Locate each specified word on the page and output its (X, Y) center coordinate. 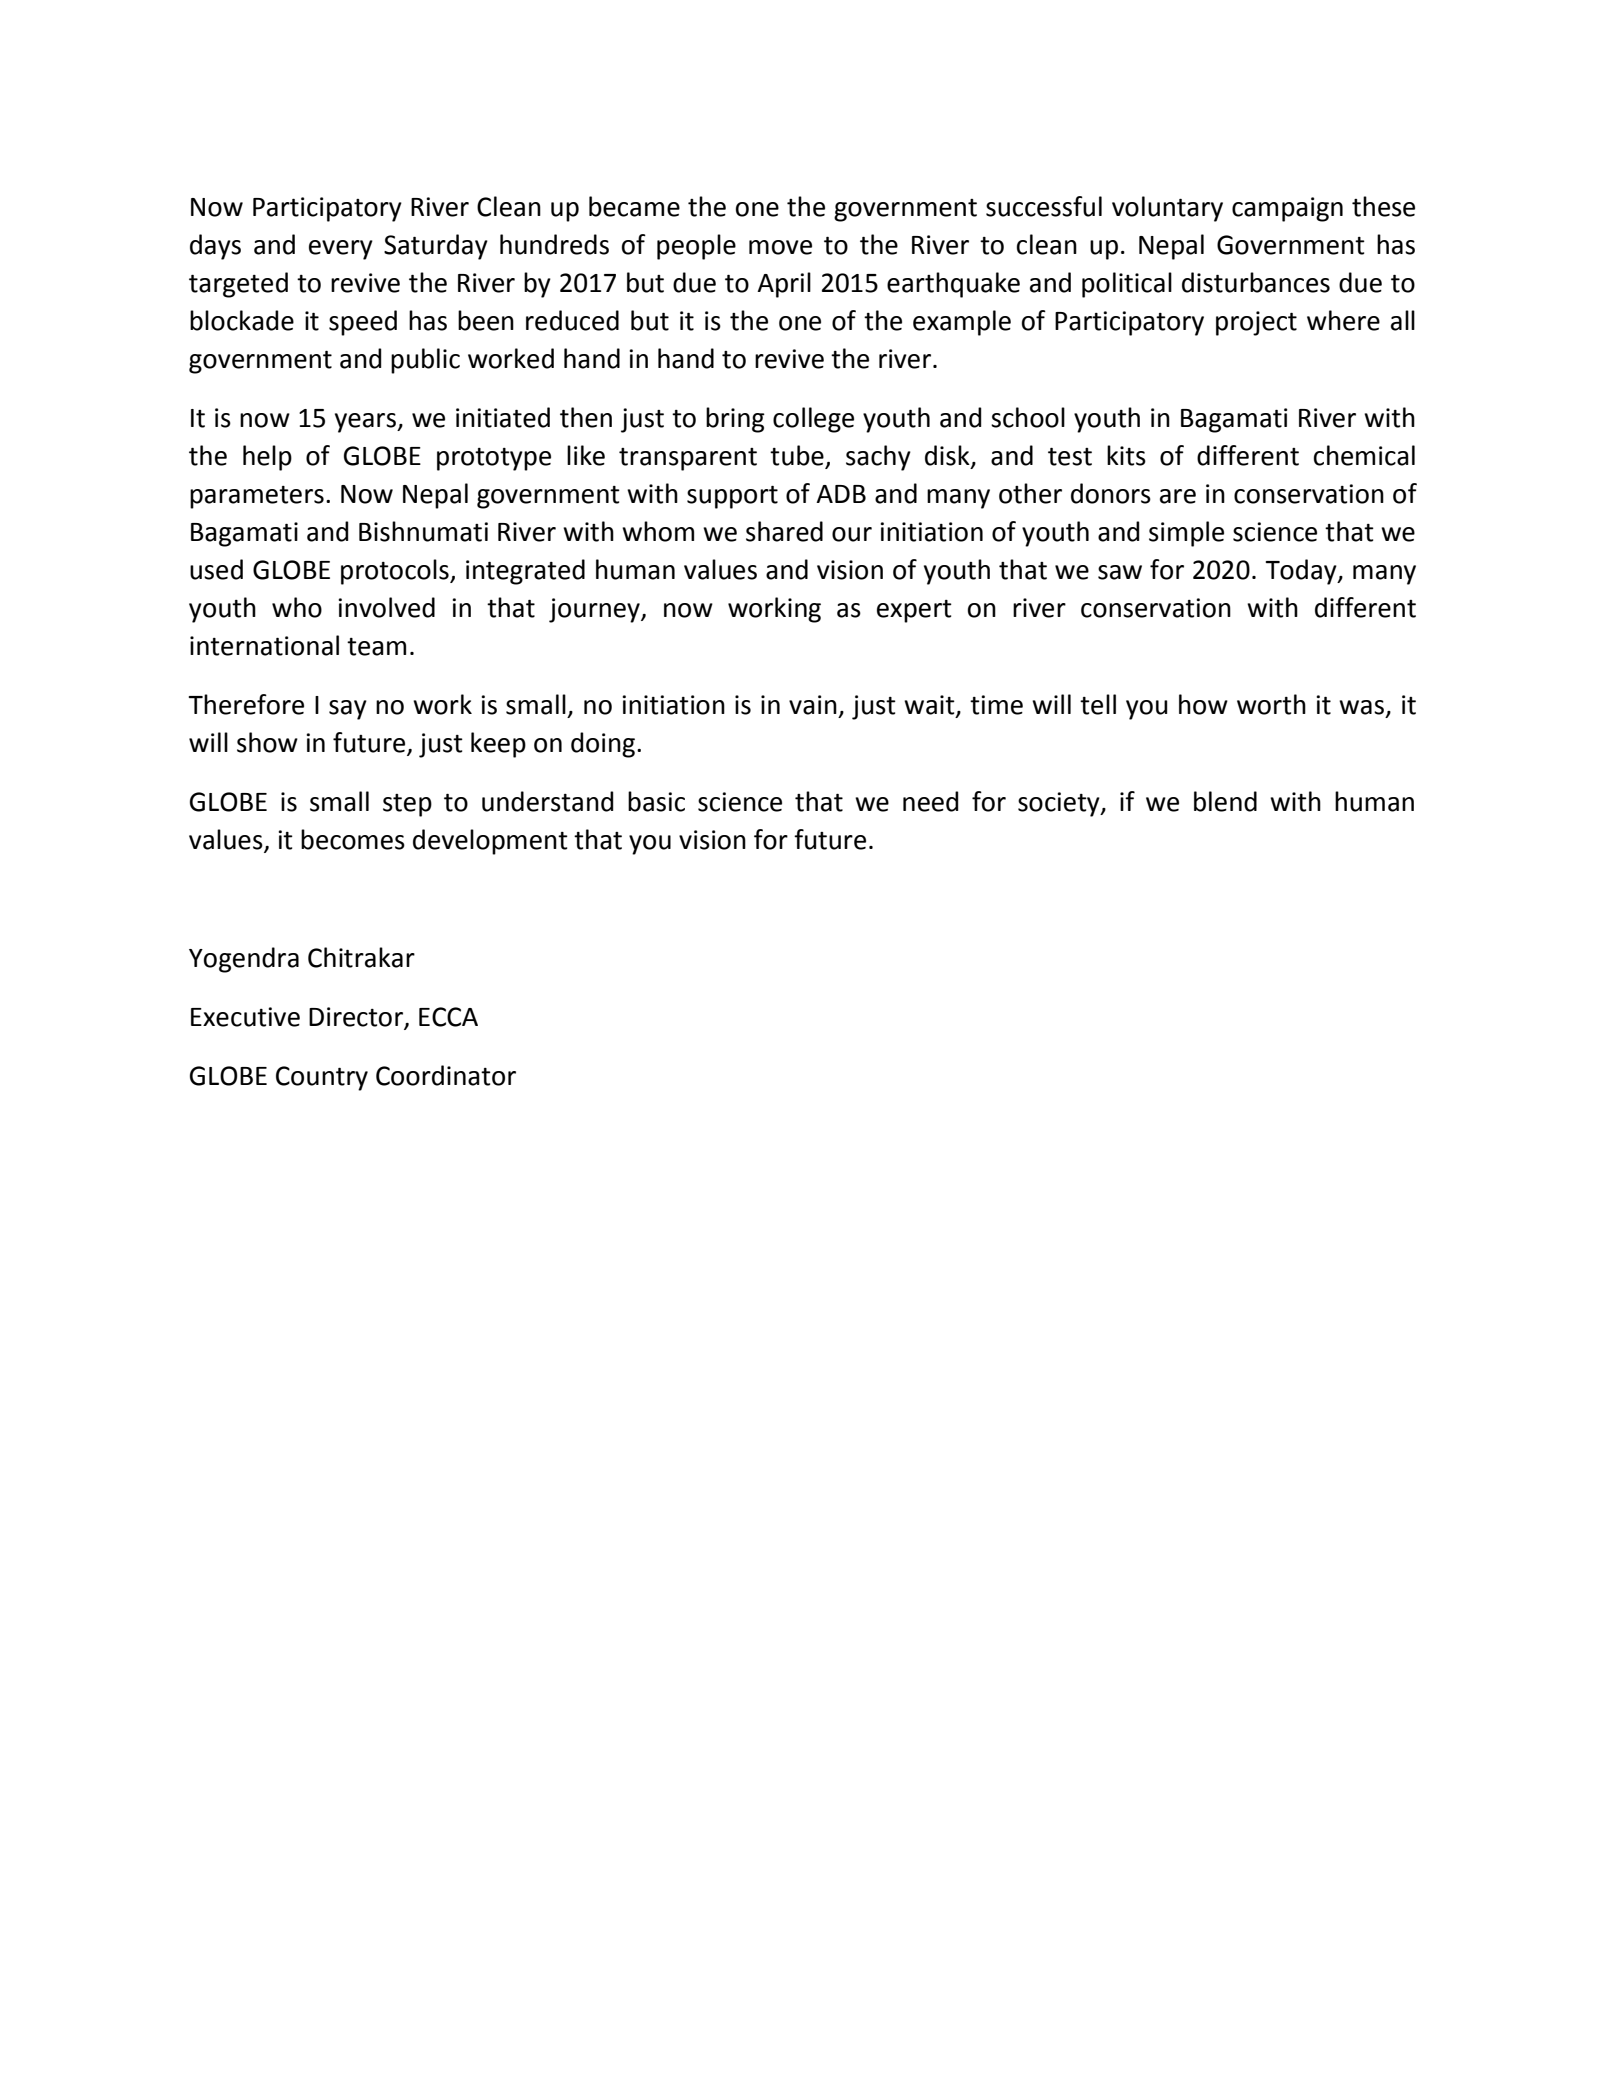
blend (1225, 801)
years (366, 423)
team (376, 647)
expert (914, 611)
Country (322, 1078)
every (341, 250)
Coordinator (446, 1075)
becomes (353, 839)
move (780, 247)
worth (1271, 704)
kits (1126, 455)
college (813, 420)
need (930, 801)
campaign (1287, 209)
